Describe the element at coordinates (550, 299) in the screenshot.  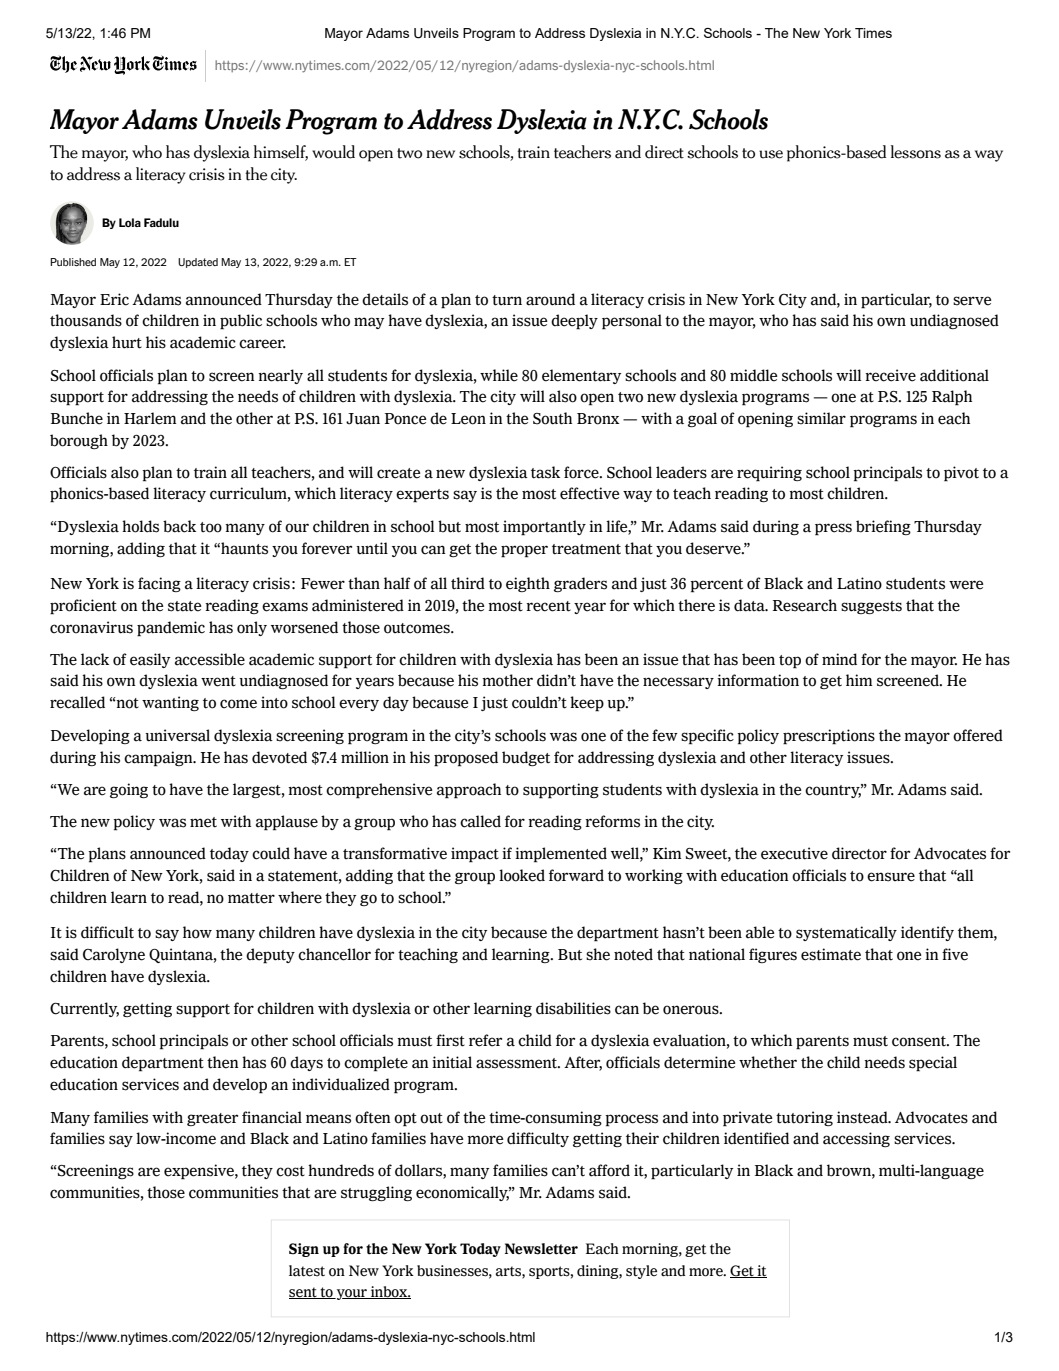
I see `around` at that location.
